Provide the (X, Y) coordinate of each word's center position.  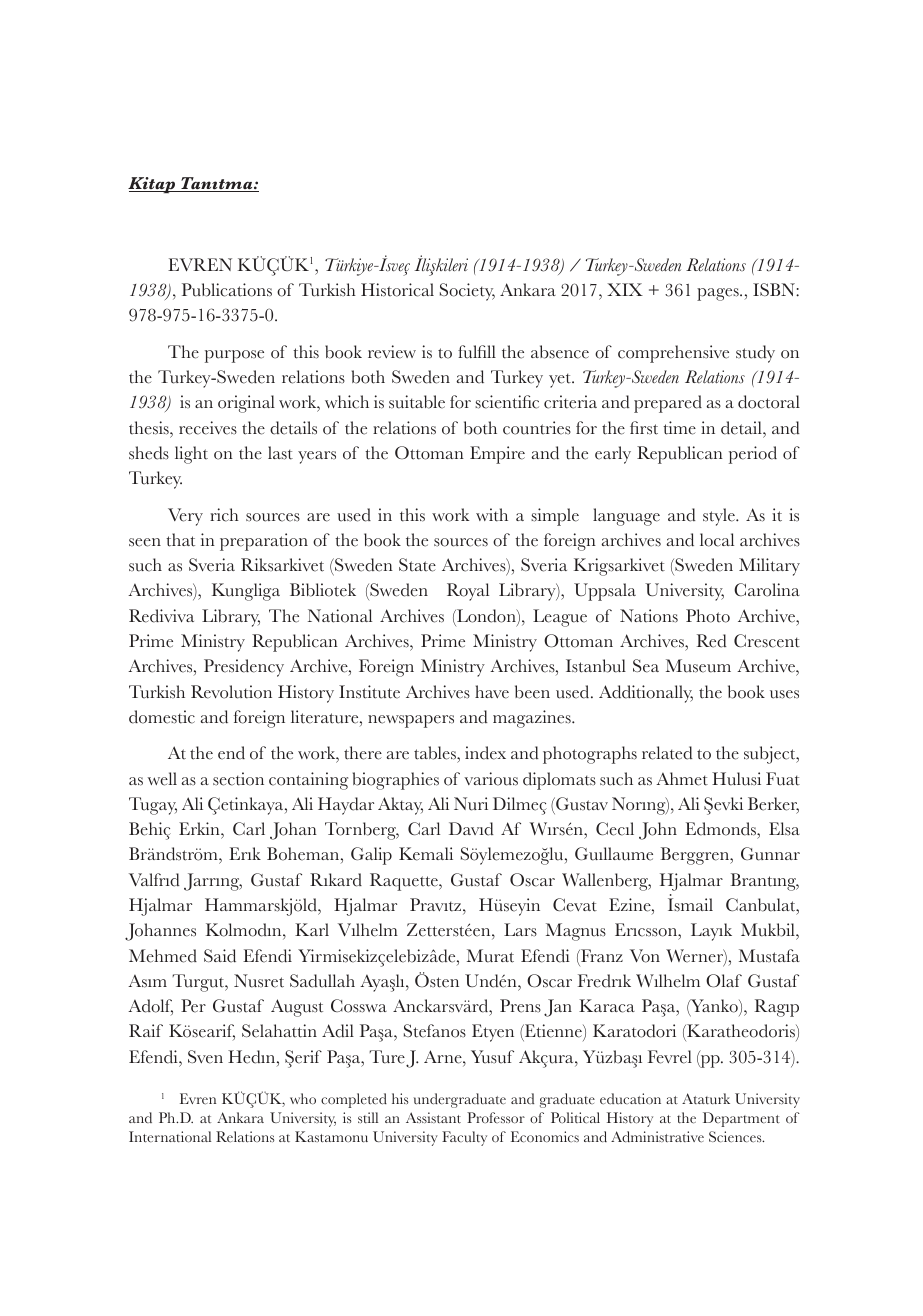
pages (719, 294)
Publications (227, 290)
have (492, 692)
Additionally (646, 694)
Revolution (231, 692)
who (303, 1098)
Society (467, 292)
